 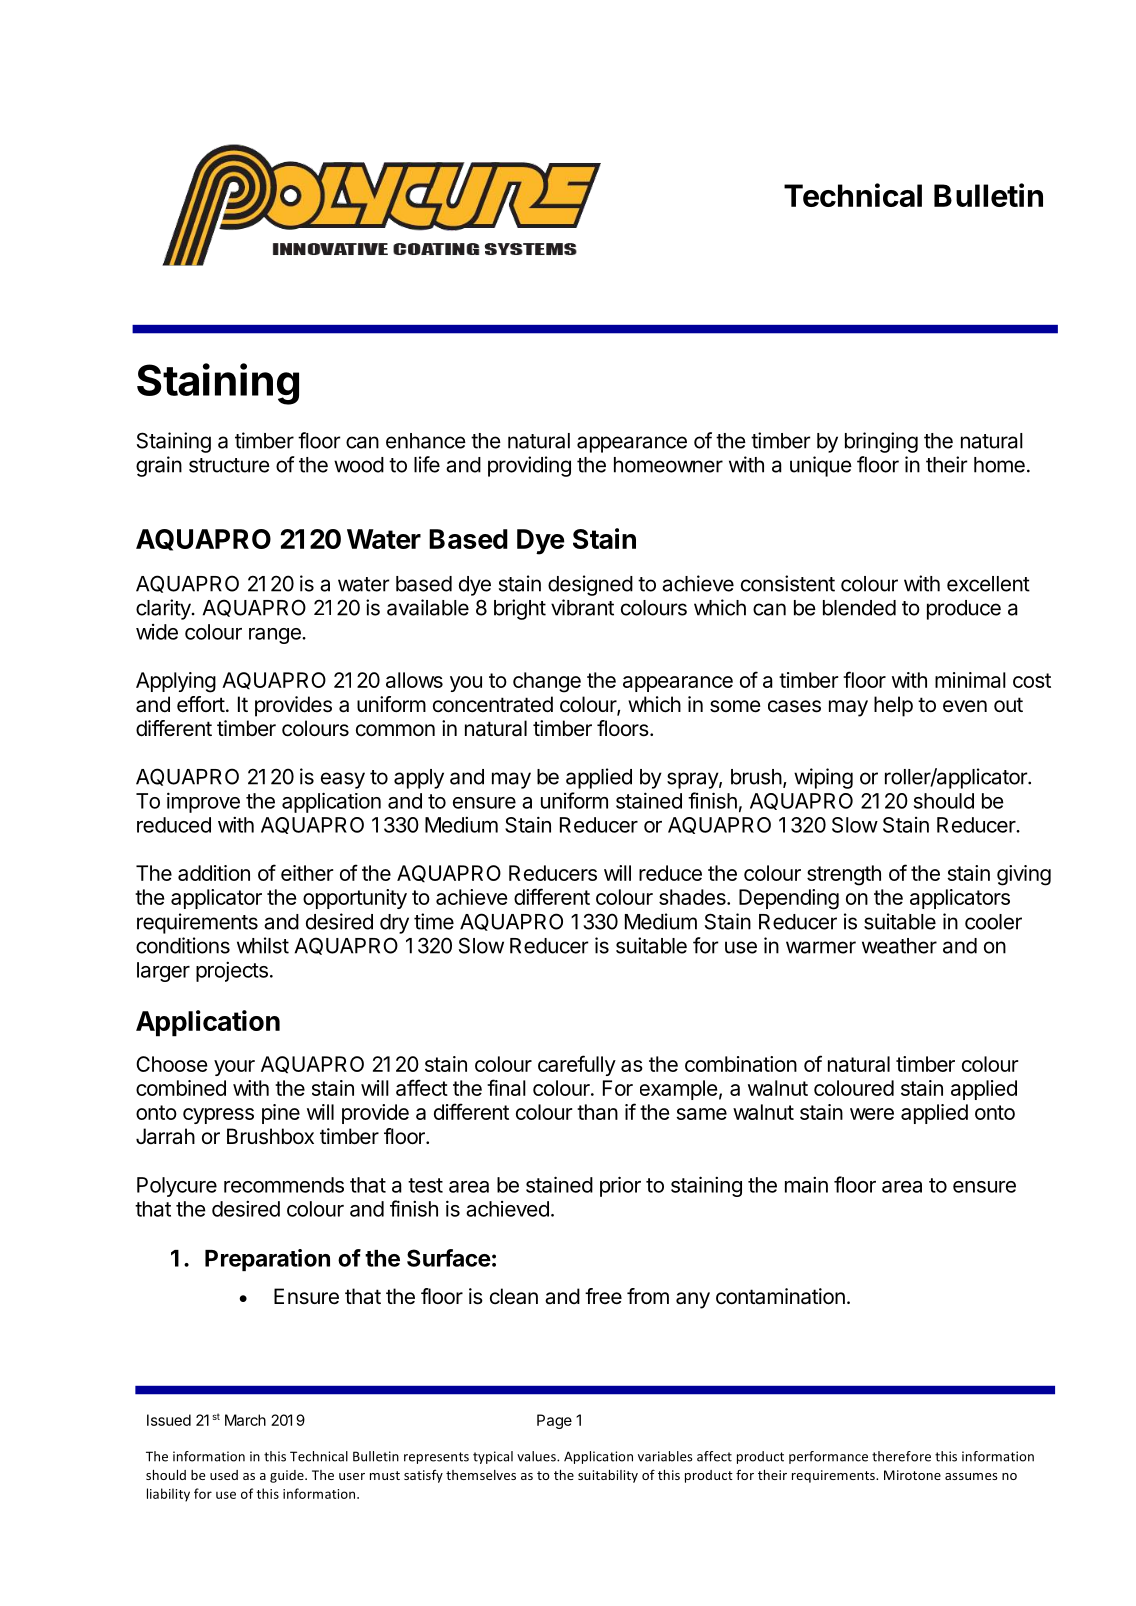 What do you see at coordinates (281, 1114) in the document?
I see `pine` at bounding box center [281, 1114].
